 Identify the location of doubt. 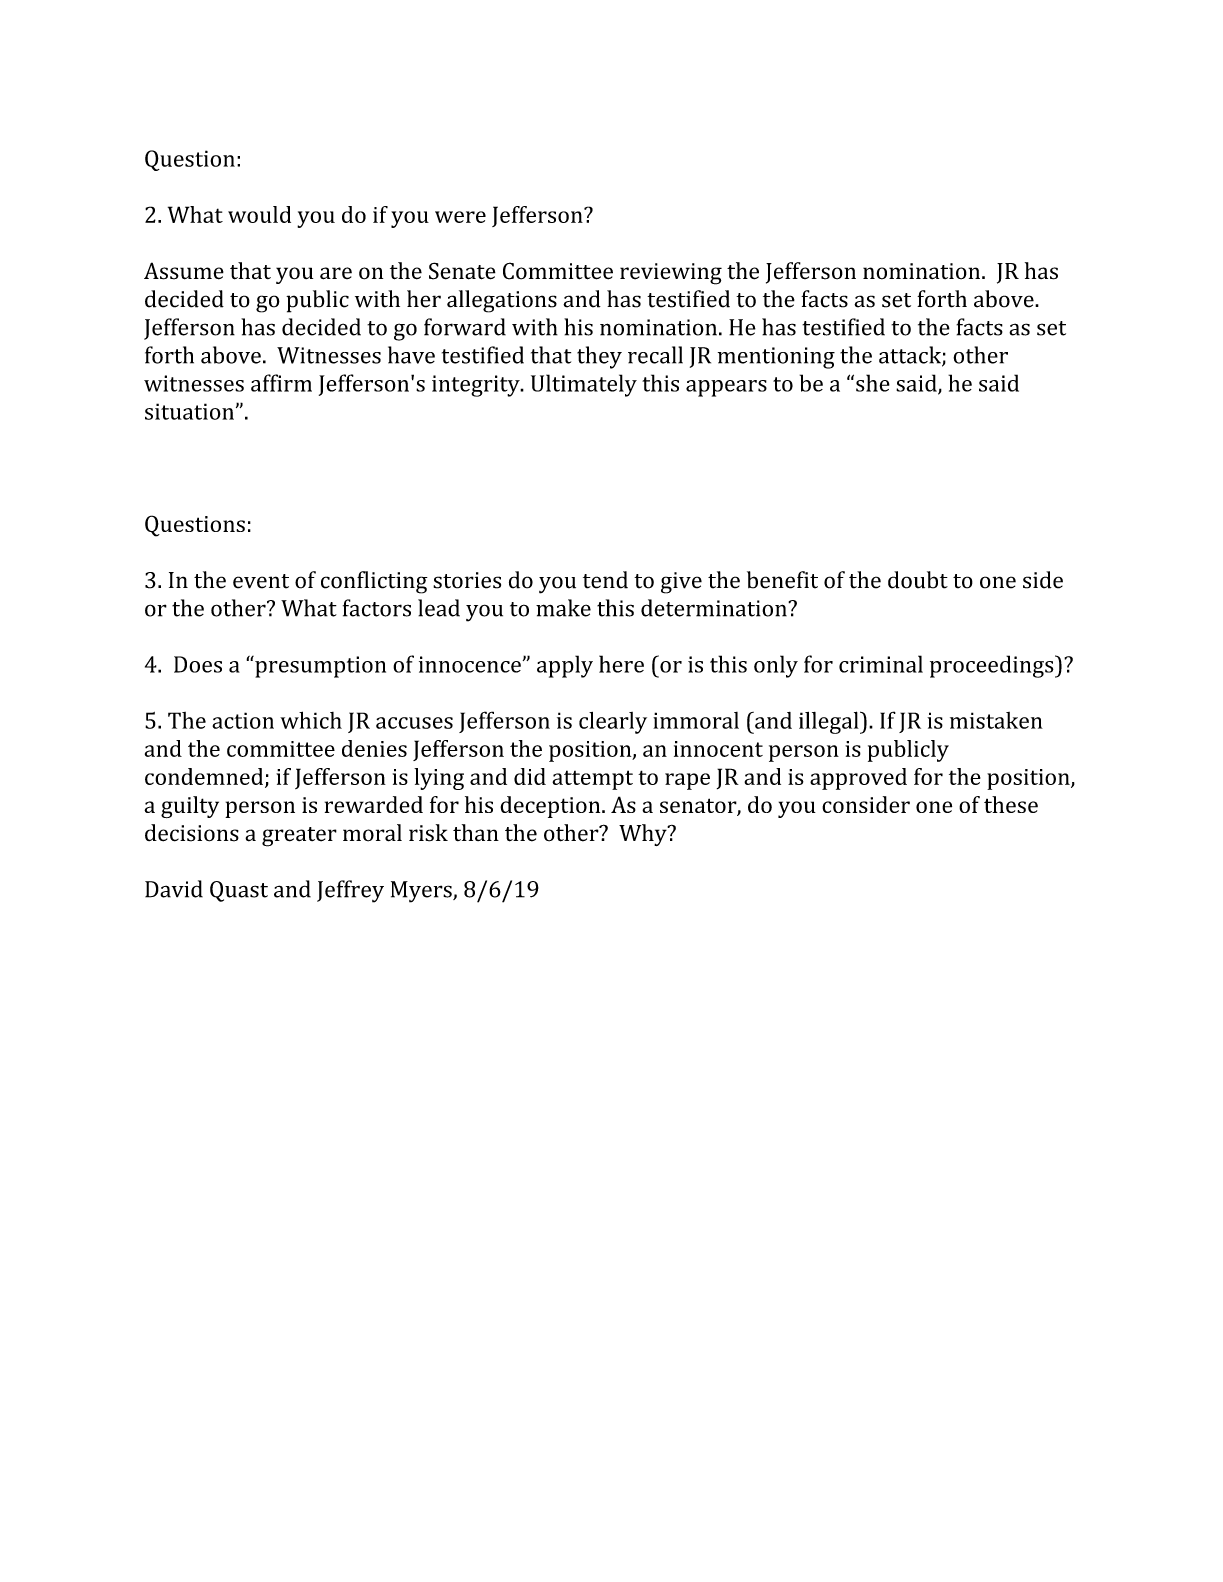
(918, 580).
